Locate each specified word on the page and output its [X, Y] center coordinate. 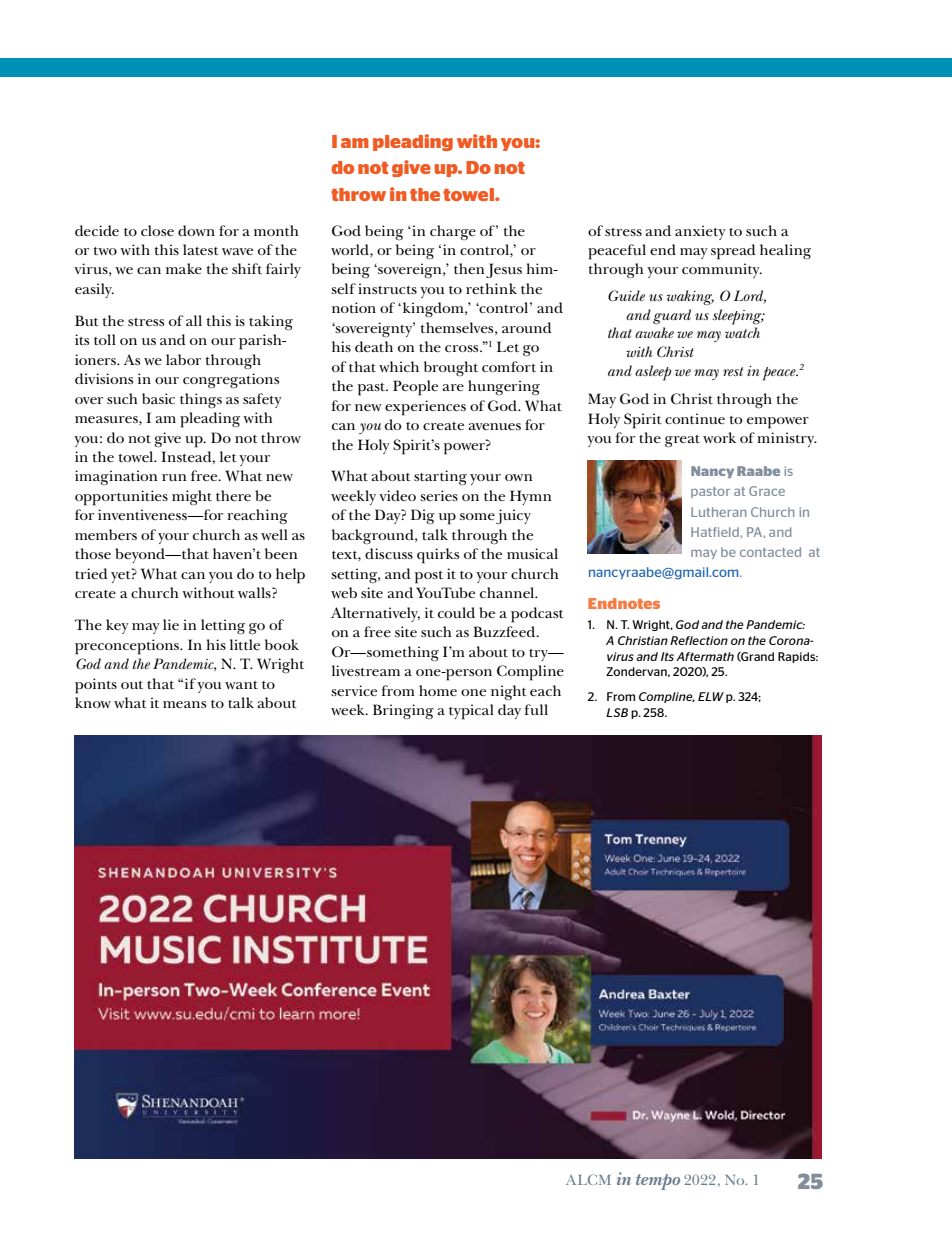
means [184, 704]
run [174, 477]
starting [440, 478]
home [438, 690]
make [184, 268]
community [722, 270]
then [469, 268]
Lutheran [718, 512]
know [93, 702]
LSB [617, 712]
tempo [658, 1182]
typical [471, 712]
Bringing [403, 711]
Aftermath [705, 656]
